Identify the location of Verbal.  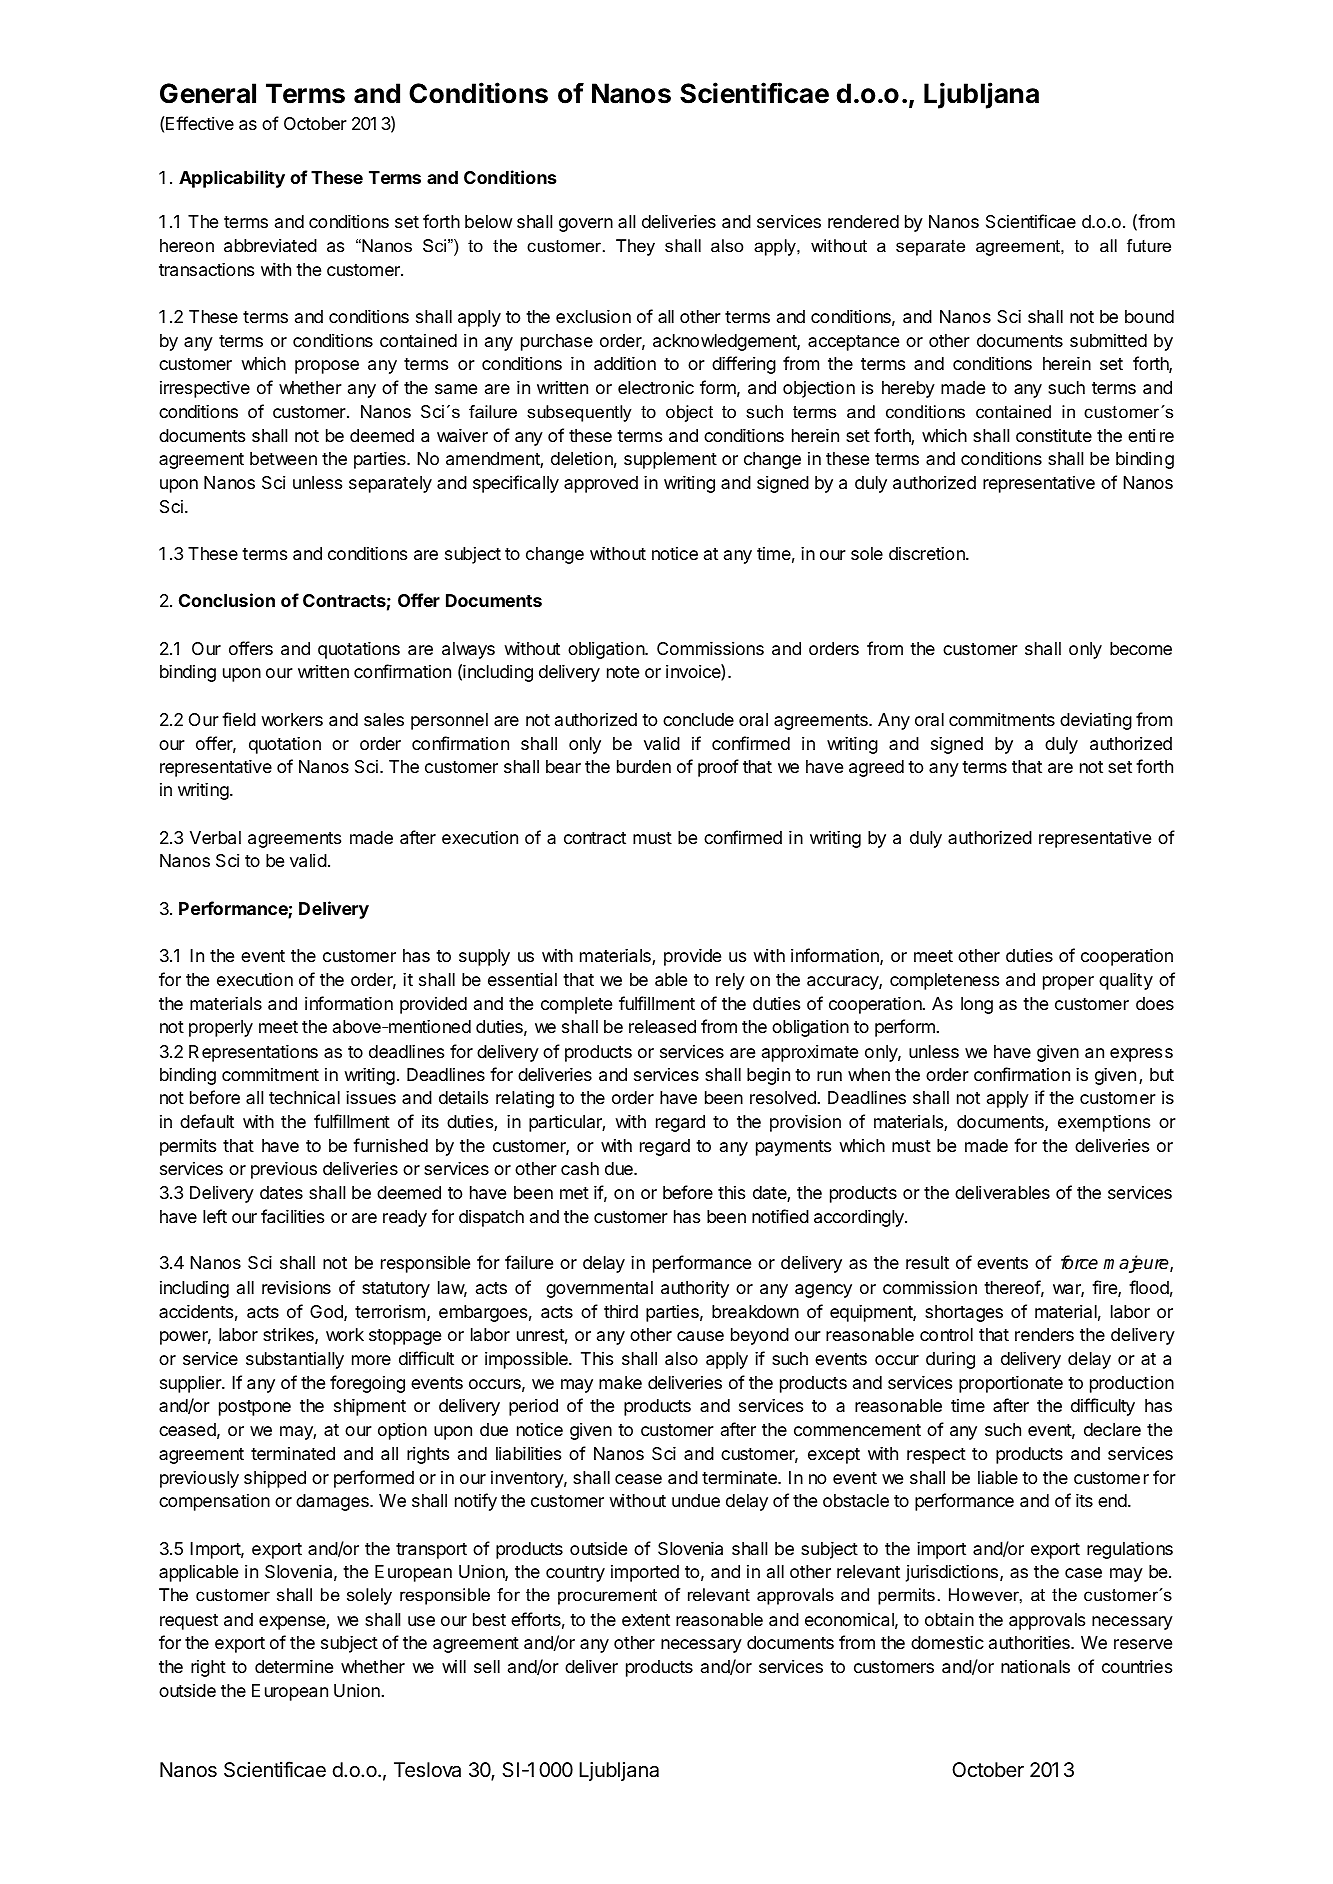
(215, 838).
